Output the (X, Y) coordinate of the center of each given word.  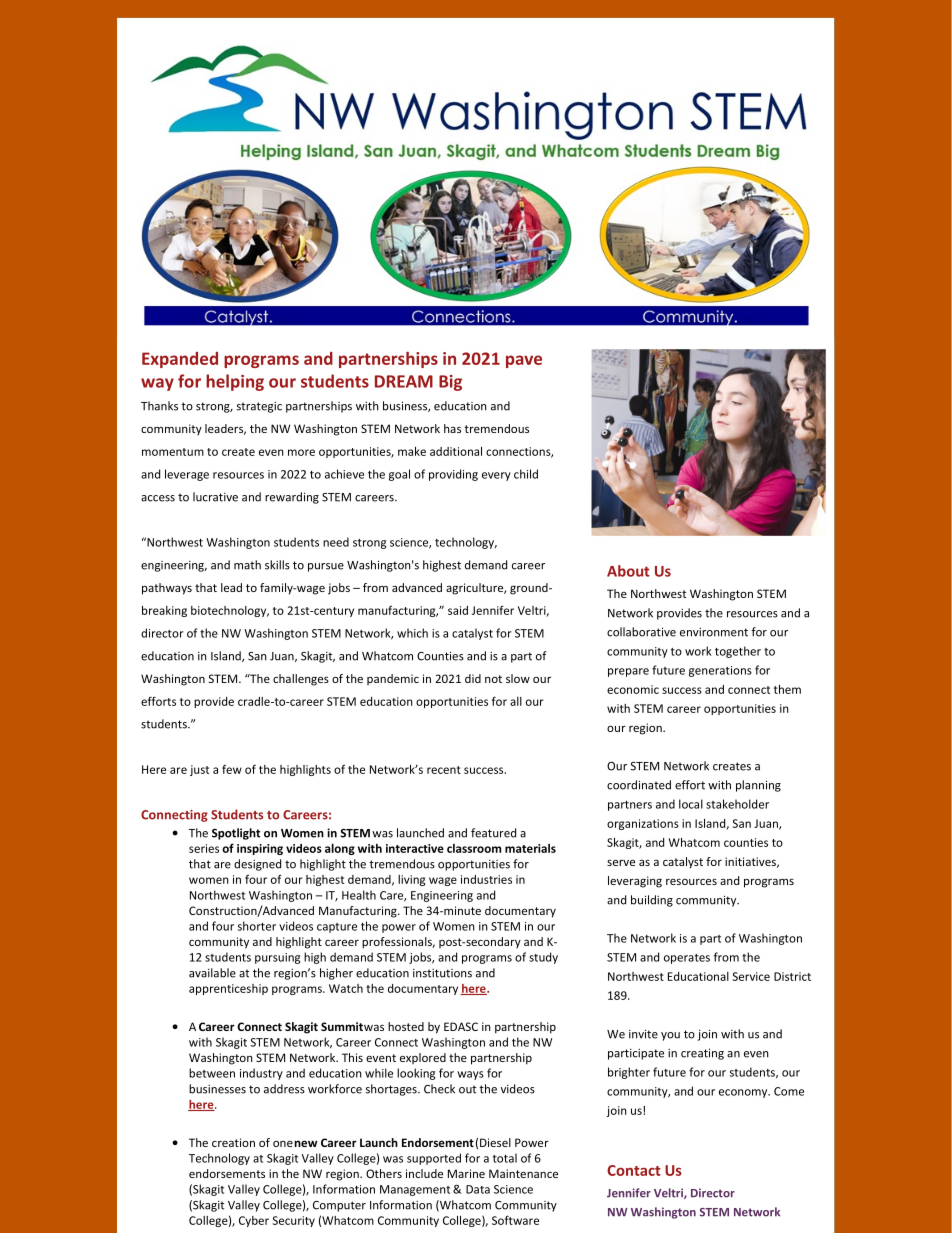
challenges (301, 680)
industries (486, 879)
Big (450, 383)
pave (524, 361)
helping (235, 382)
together (738, 652)
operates (687, 959)
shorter (257, 926)
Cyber (254, 1221)
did (473, 678)
